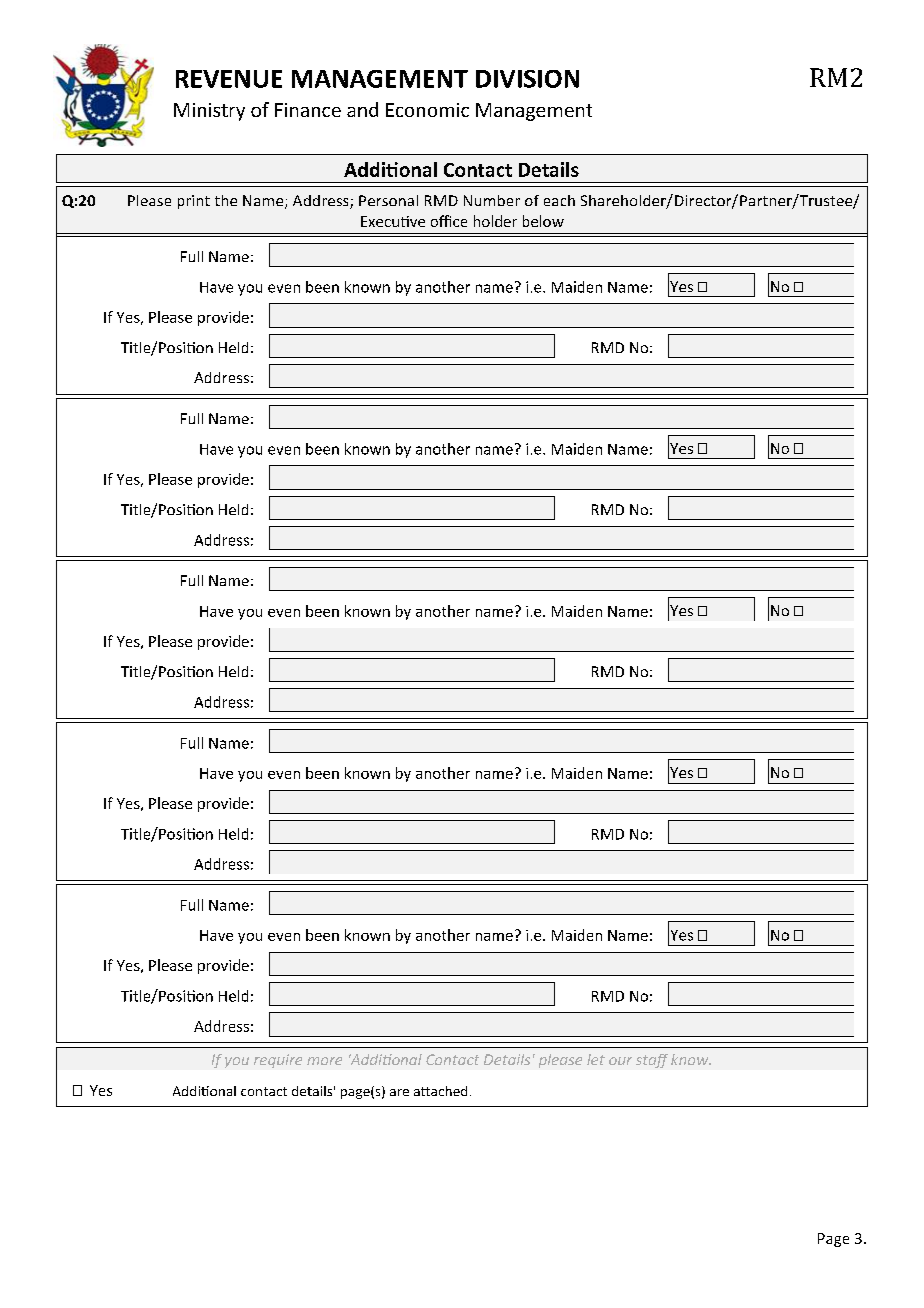 Image resolution: width=924 pixels, height=1308 pixels. Describe the element at coordinates (393, 221) in the page. I see `Executive` at that location.
